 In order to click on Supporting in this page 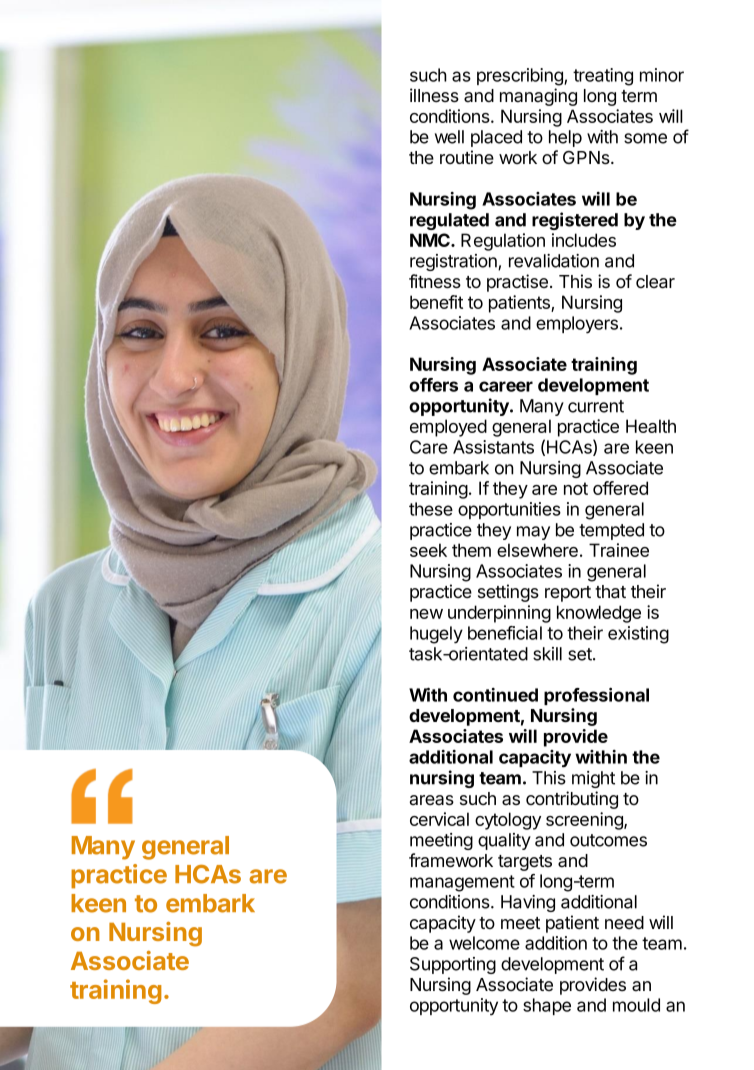, I will do `click(453, 965)`.
